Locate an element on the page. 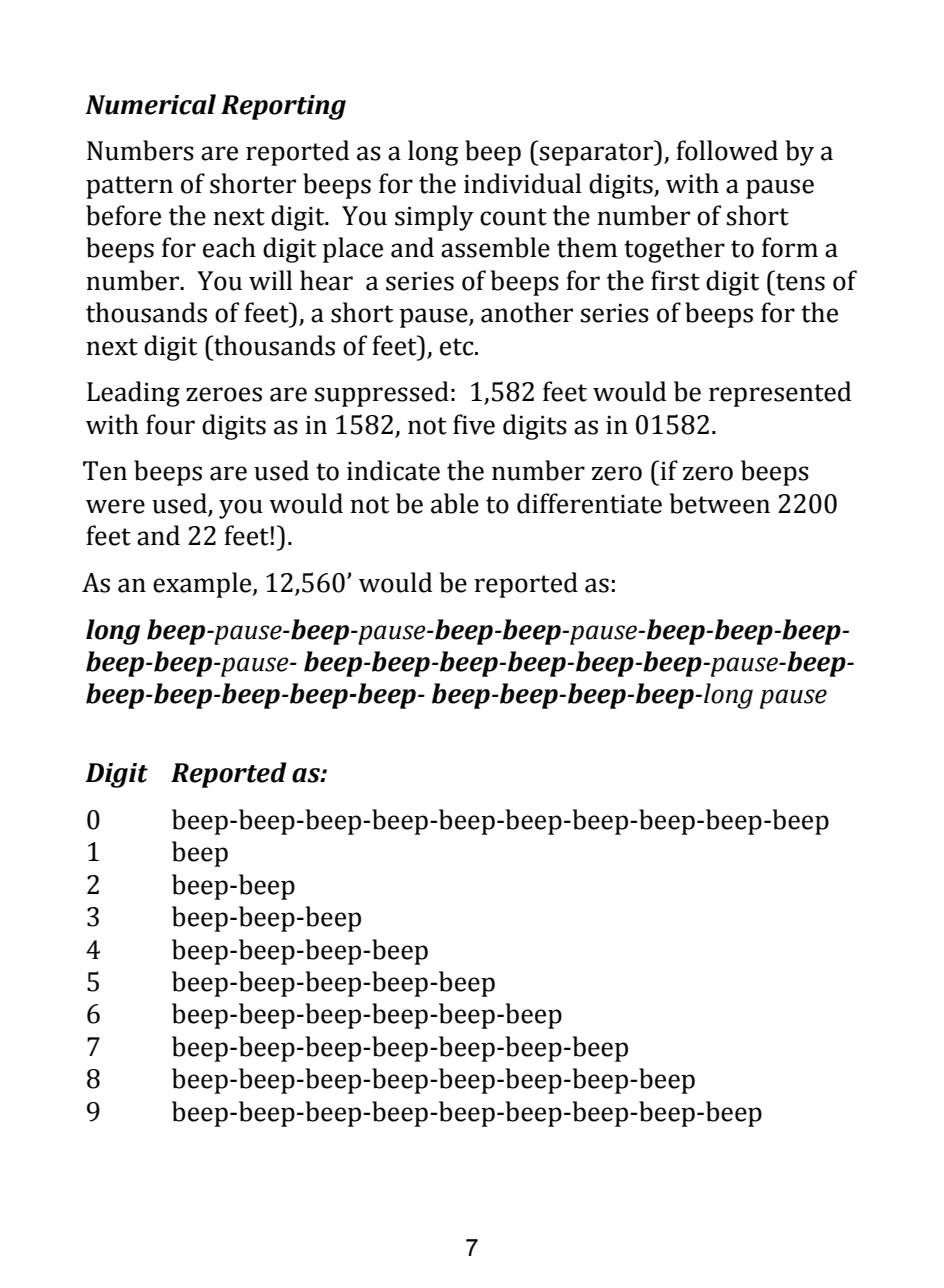  example is located at coordinates (203, 585).
